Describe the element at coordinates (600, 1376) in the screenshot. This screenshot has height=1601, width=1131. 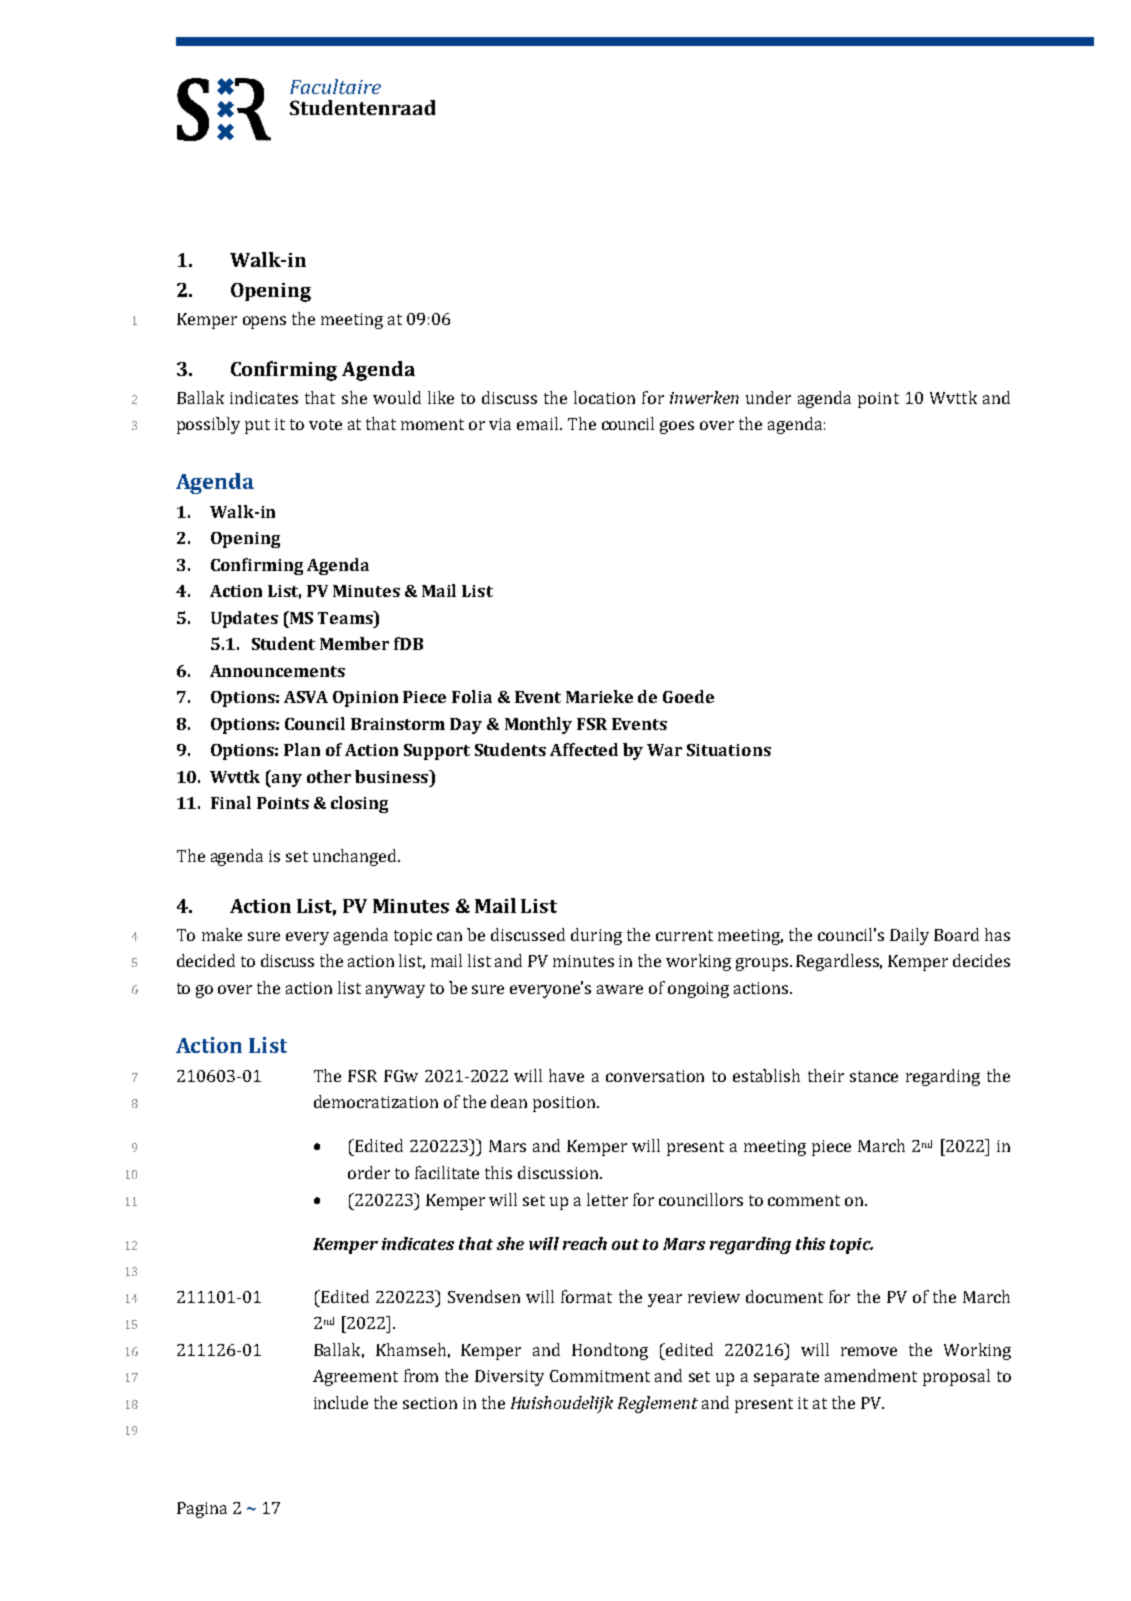
I see `Commitment` at that location.
